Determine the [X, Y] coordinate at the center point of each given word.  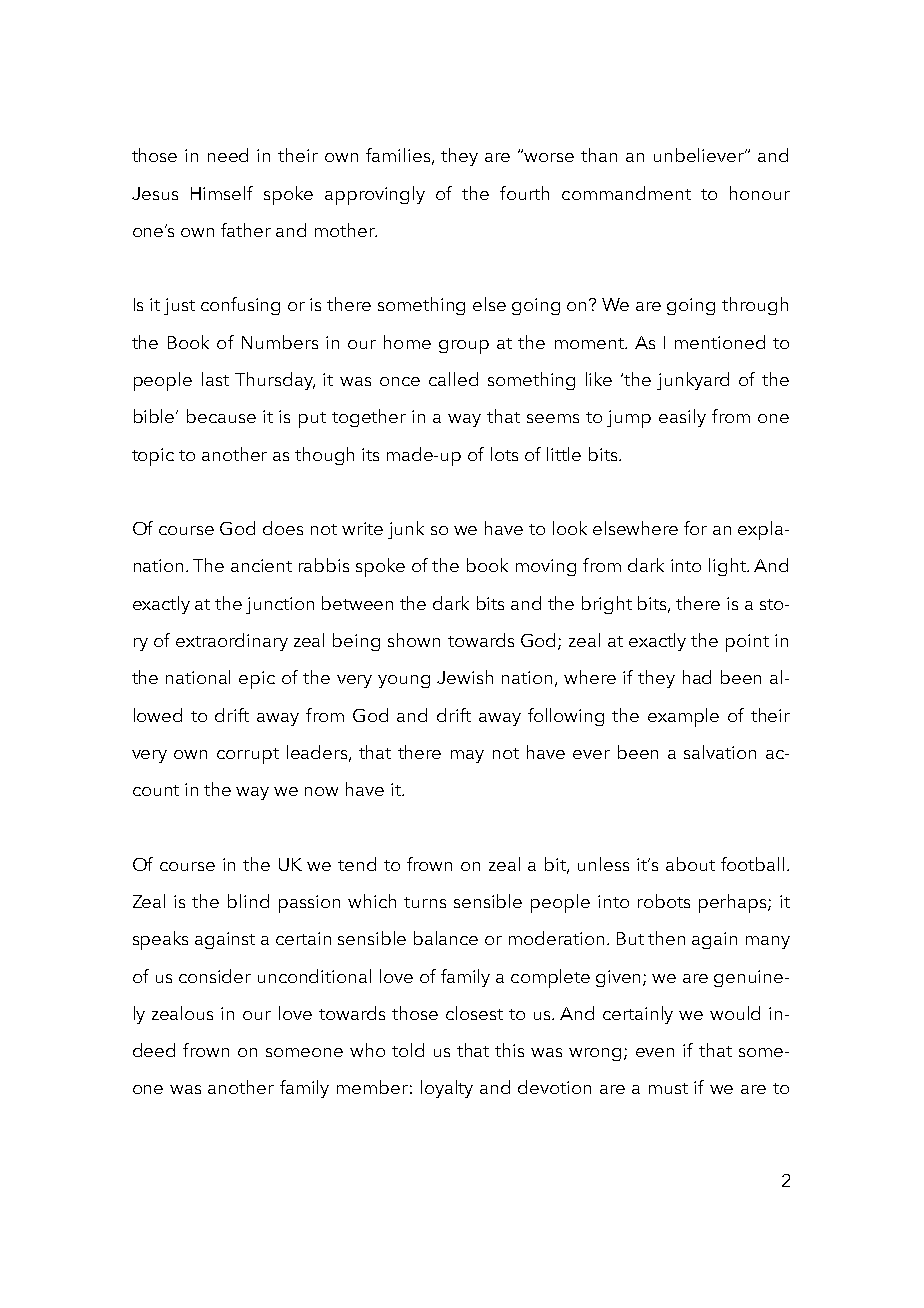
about [690, 864]
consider [215, 976]
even [655, 1052]
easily [682, 418]
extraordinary [232, 642]
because [221, 416]
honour [760, 193]
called [453, 379]
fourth [524, 193]
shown [414, 640]
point [747, 643]
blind [248, 901]
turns [425, 902]
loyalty [447, 1089]
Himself [222, 193]
